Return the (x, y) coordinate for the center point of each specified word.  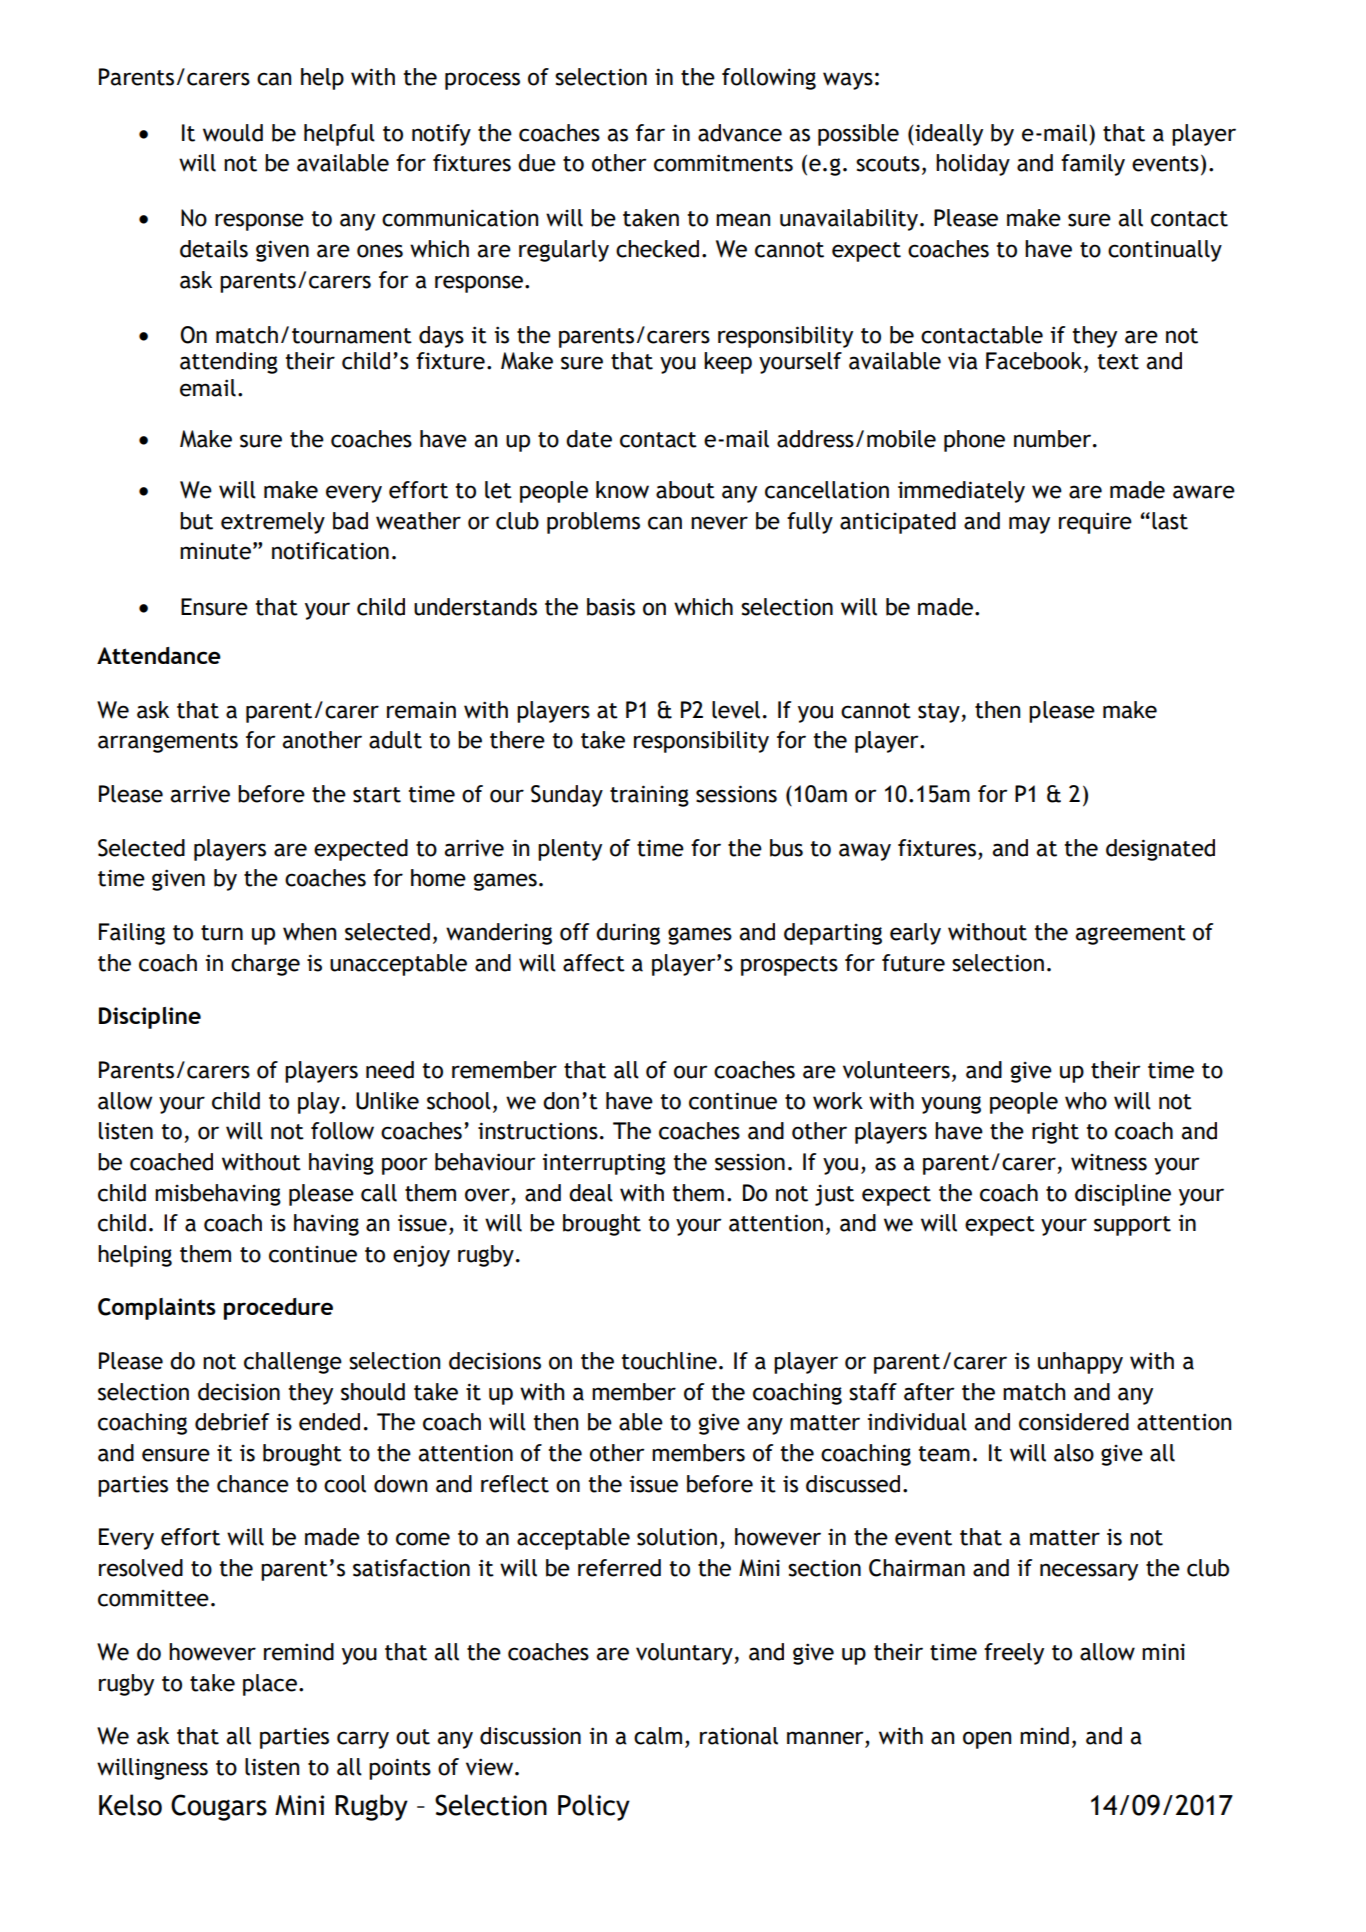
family (1093, 165)
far (650, 133)
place (270, 1685)
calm (658, 1736)
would (233, 133)
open (987, 1740)
